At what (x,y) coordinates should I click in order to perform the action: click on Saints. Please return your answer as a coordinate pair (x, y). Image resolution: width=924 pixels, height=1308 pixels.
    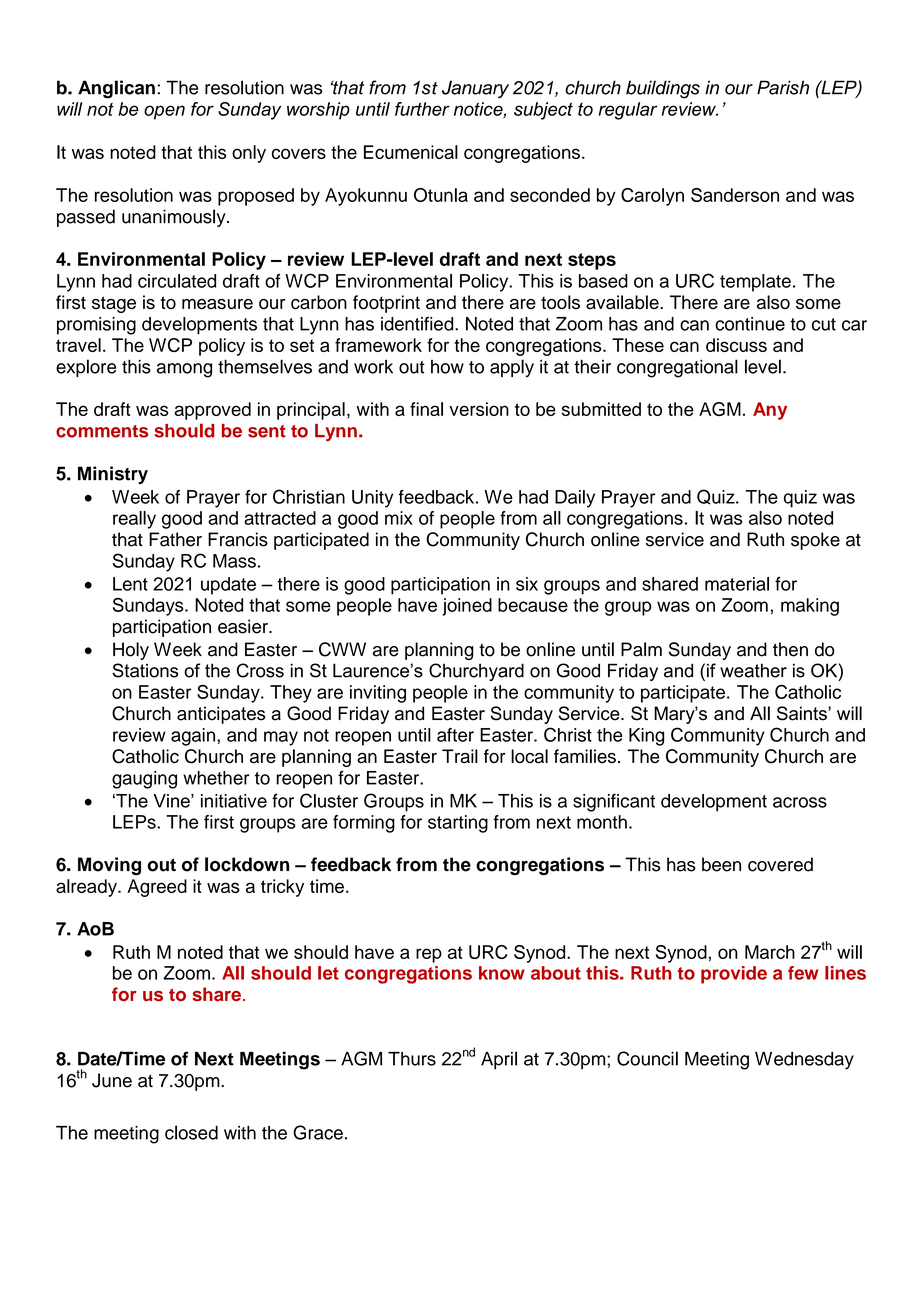
    Looking at the image, I should click on (803, 713).
